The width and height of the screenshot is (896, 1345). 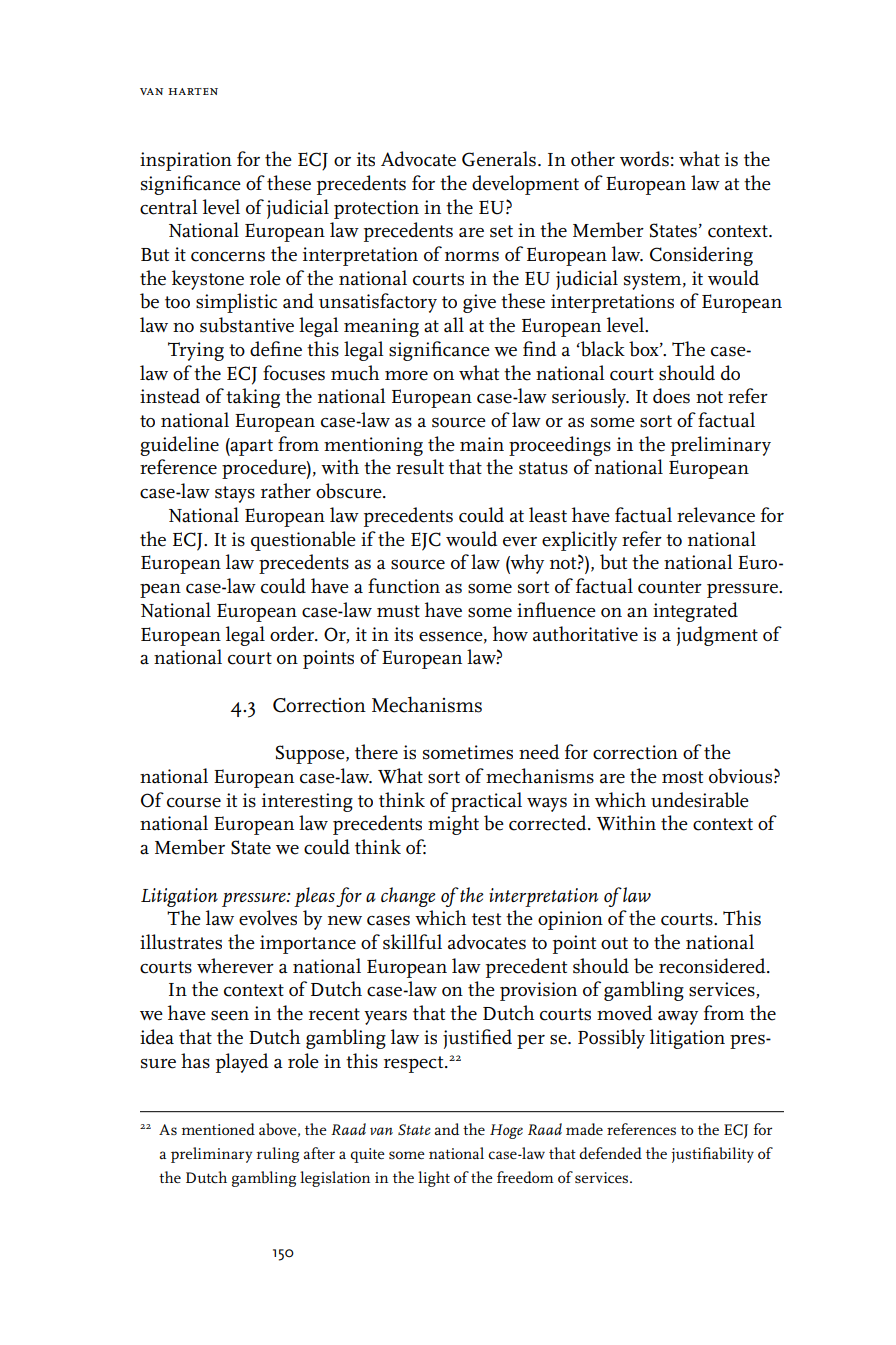 What do you see at coordinates (193, 91) in the screenshot?
I see `harten` at bounding box center [193, 91].
